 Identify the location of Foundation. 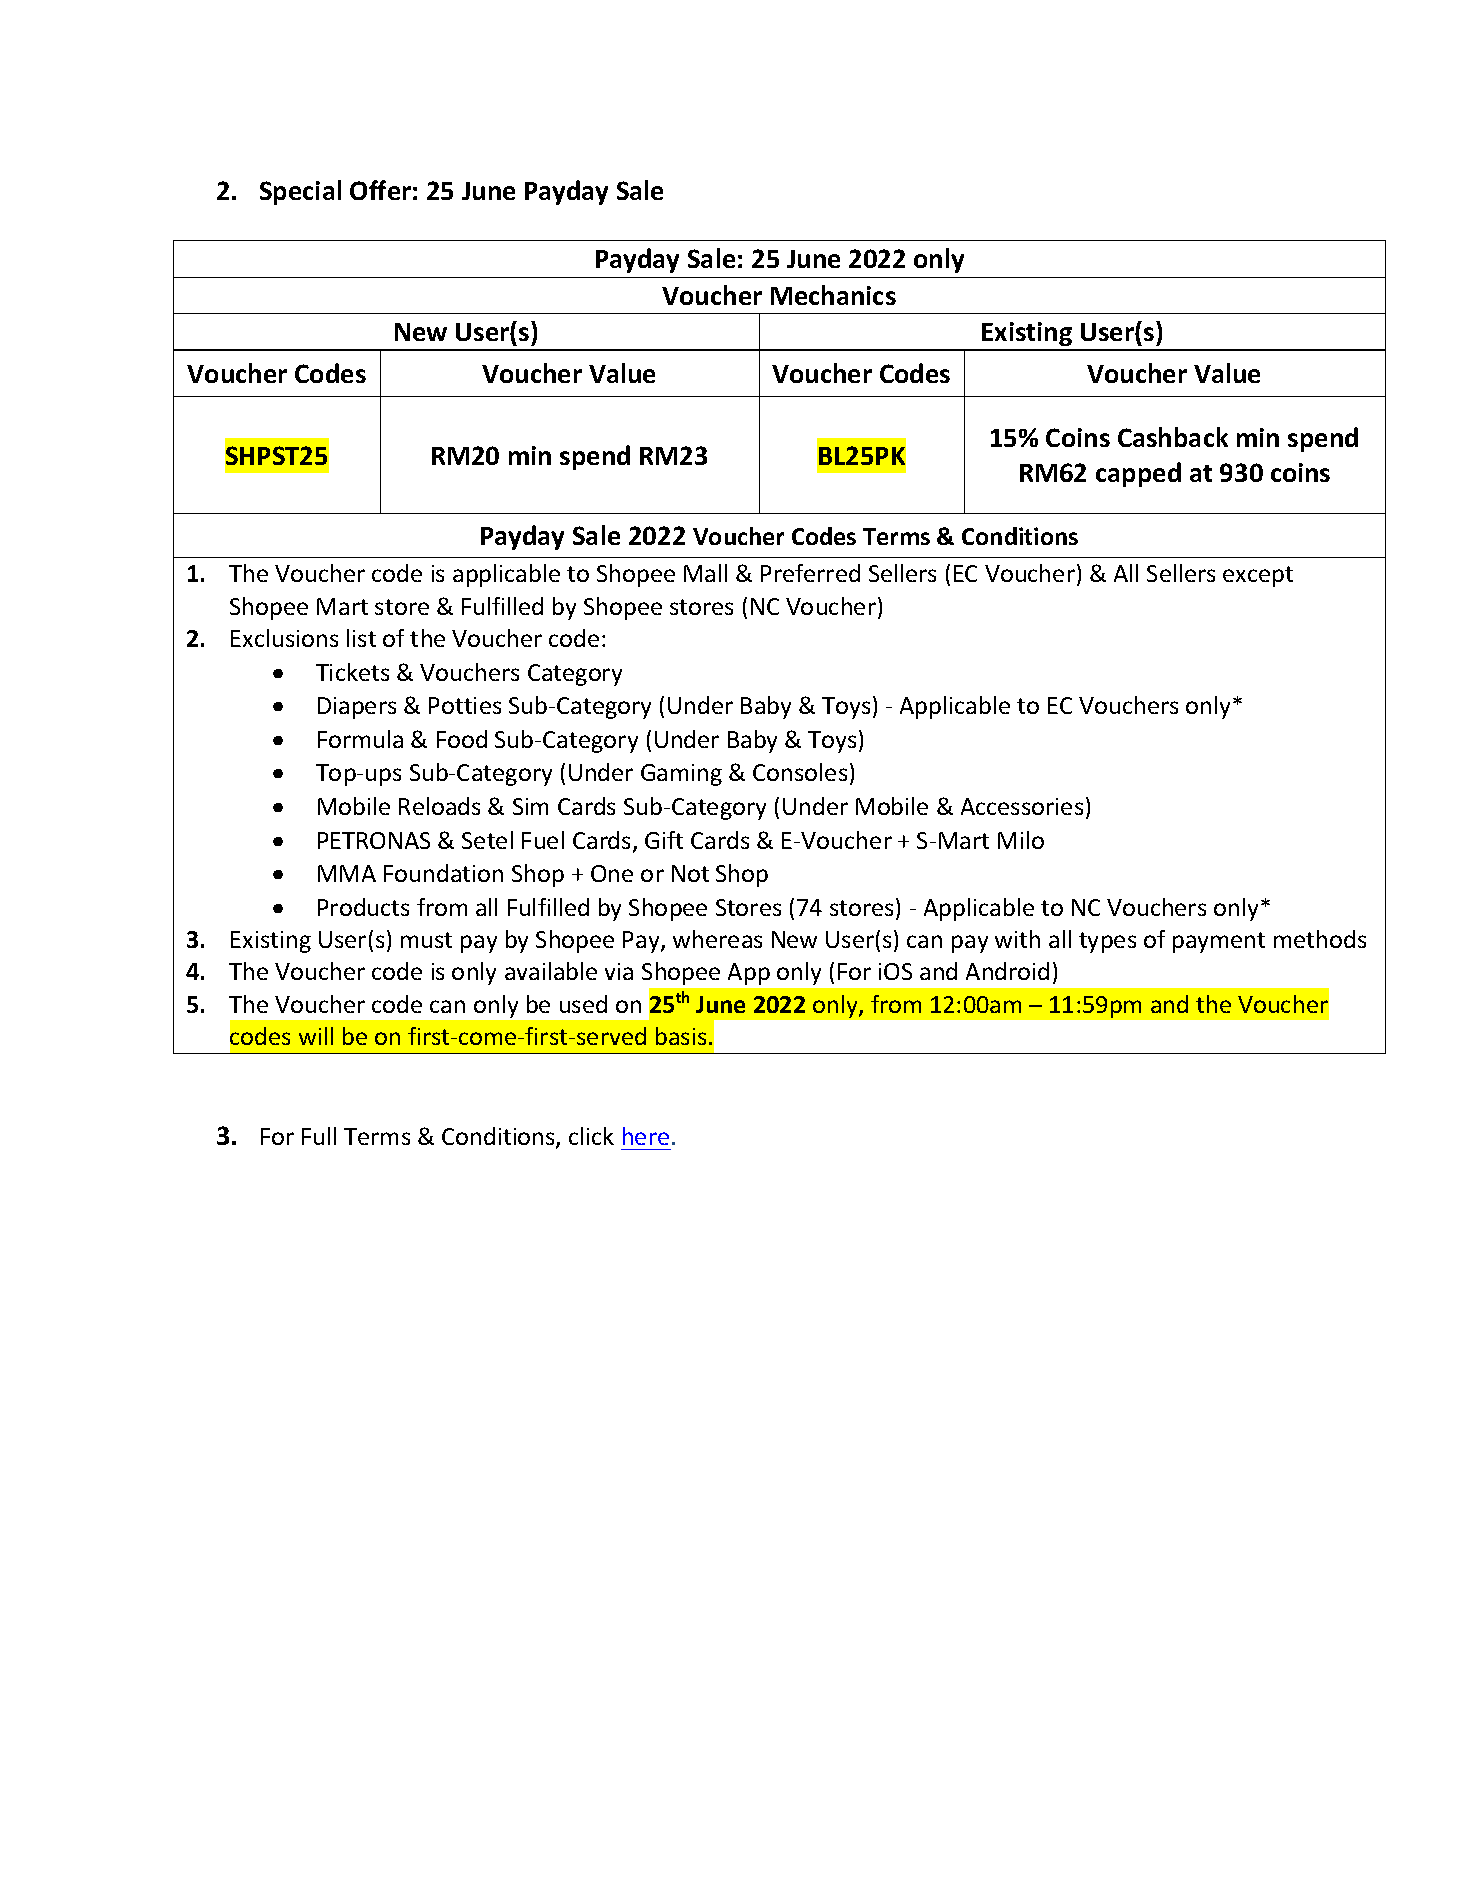
(443, 873).
